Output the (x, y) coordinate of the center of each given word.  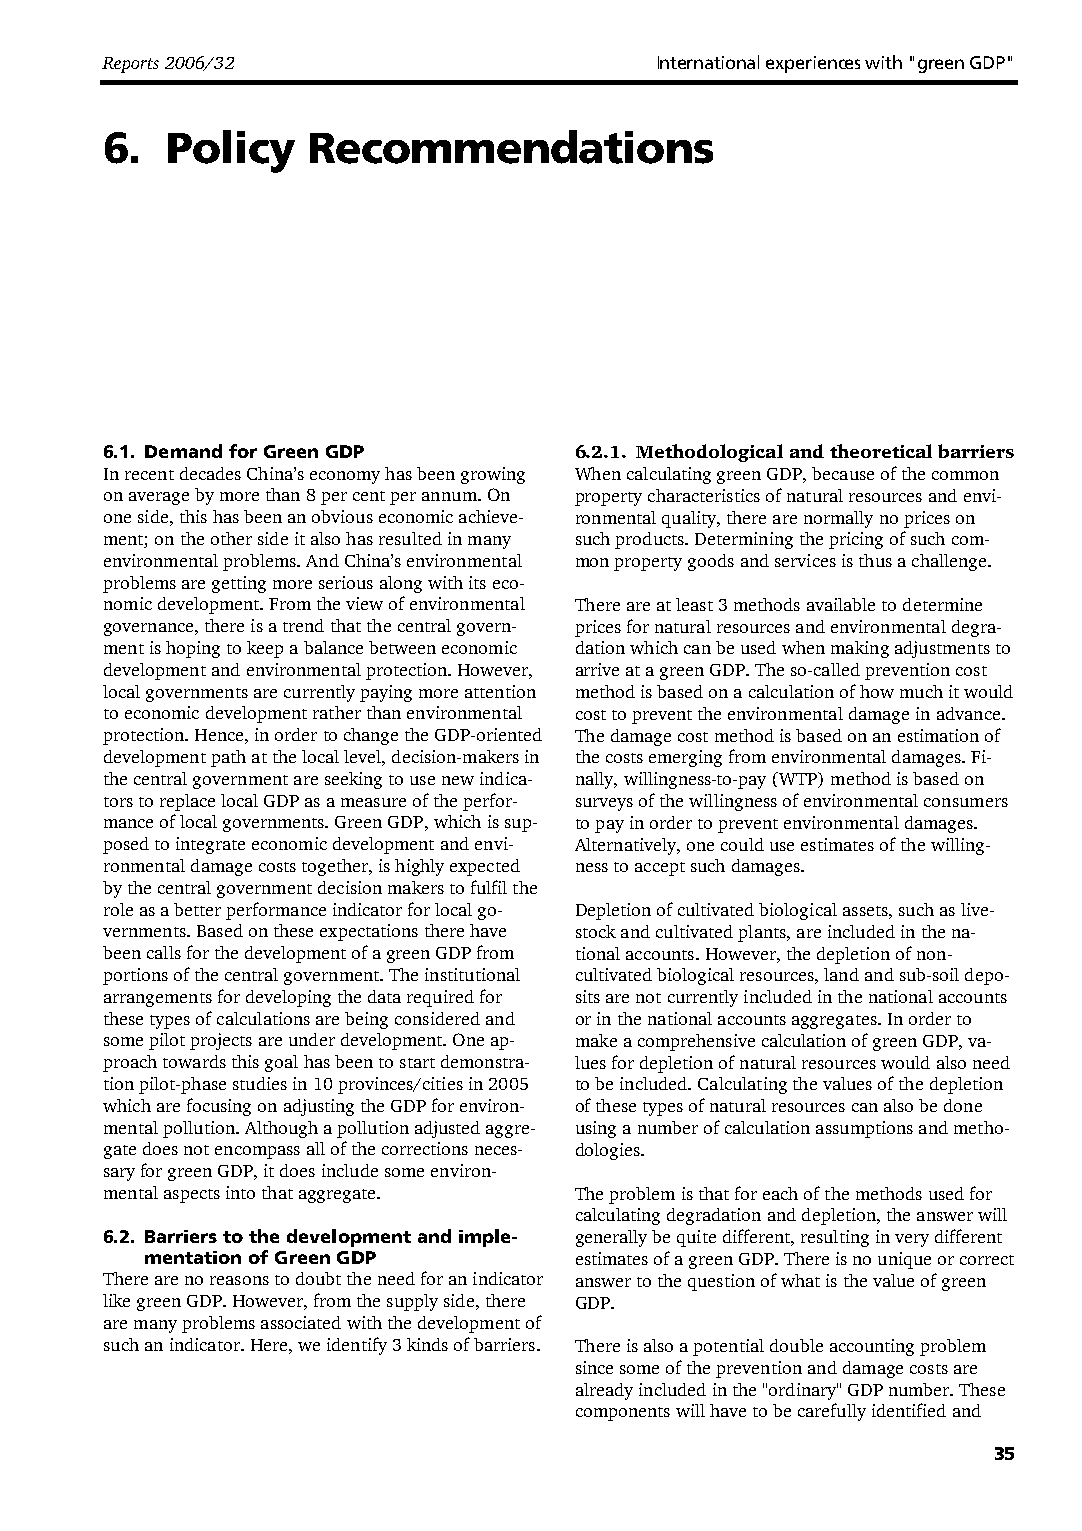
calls (164, 952)
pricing (856, 540)
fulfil (489, 887)
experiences (813, 64)
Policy (231, 151)
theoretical (881, 451)
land (841, 974)
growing (493, 475)
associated (301, 1322)
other (231, 538)
